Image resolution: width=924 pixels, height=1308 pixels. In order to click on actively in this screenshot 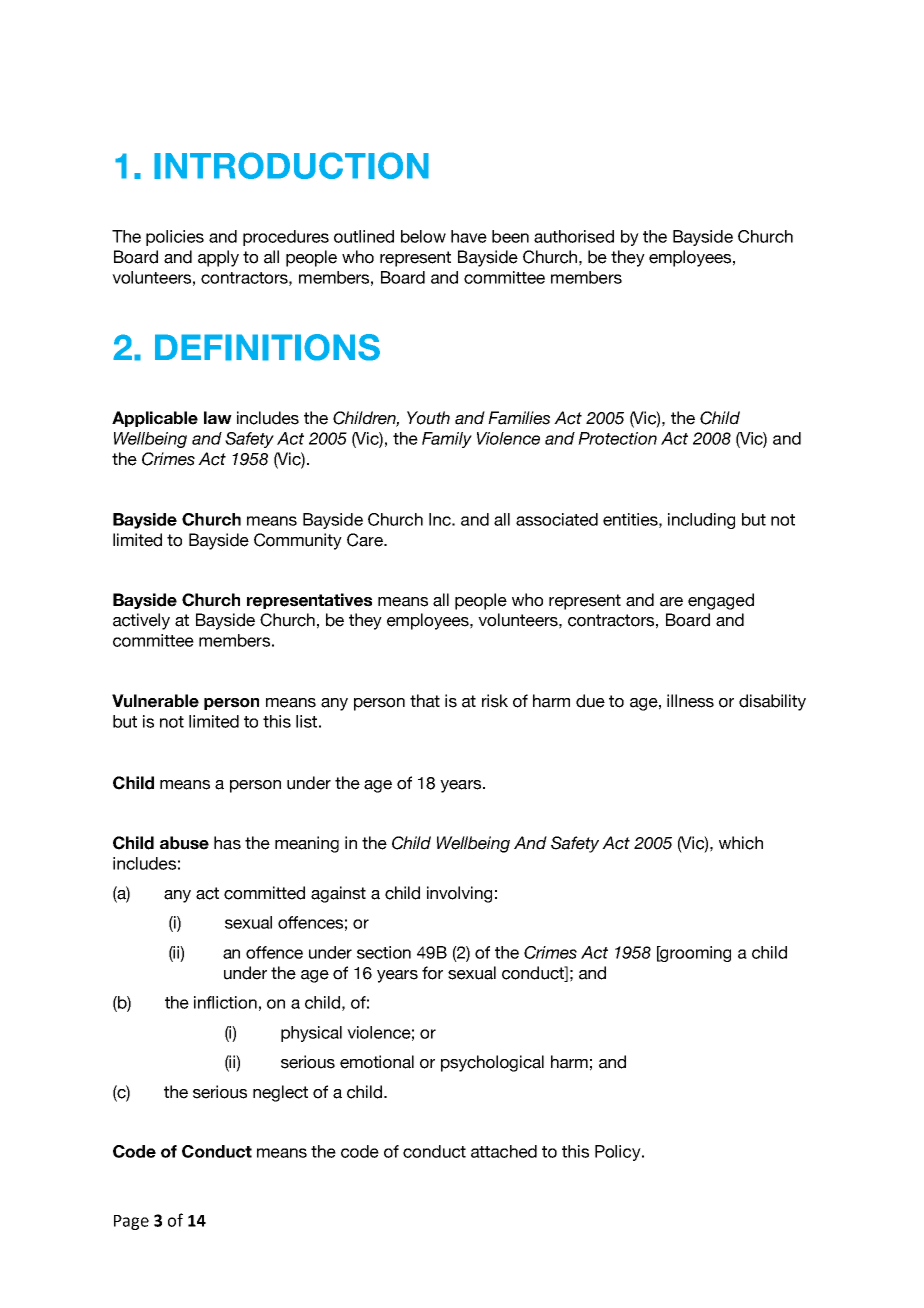, I will do `click(141, 621)`.
